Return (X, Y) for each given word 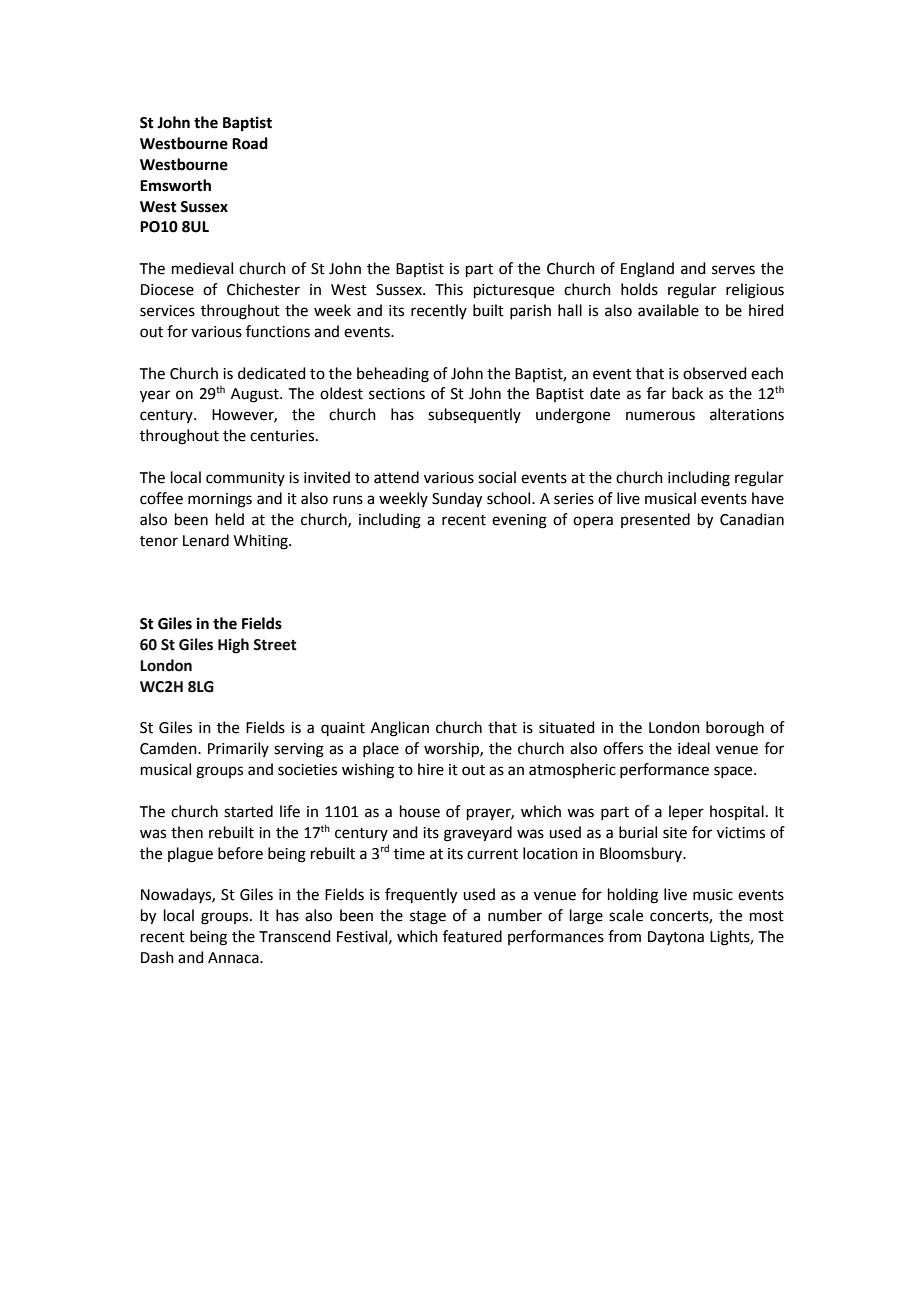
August (256, 395)
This (449, 289)
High (233, 646)
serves (733, 270)
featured (472, 936)
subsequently (474, 415)
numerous (660, 416)
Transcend (295, 936)
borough (735, 729)
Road (250, 143)
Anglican (400, 729)
